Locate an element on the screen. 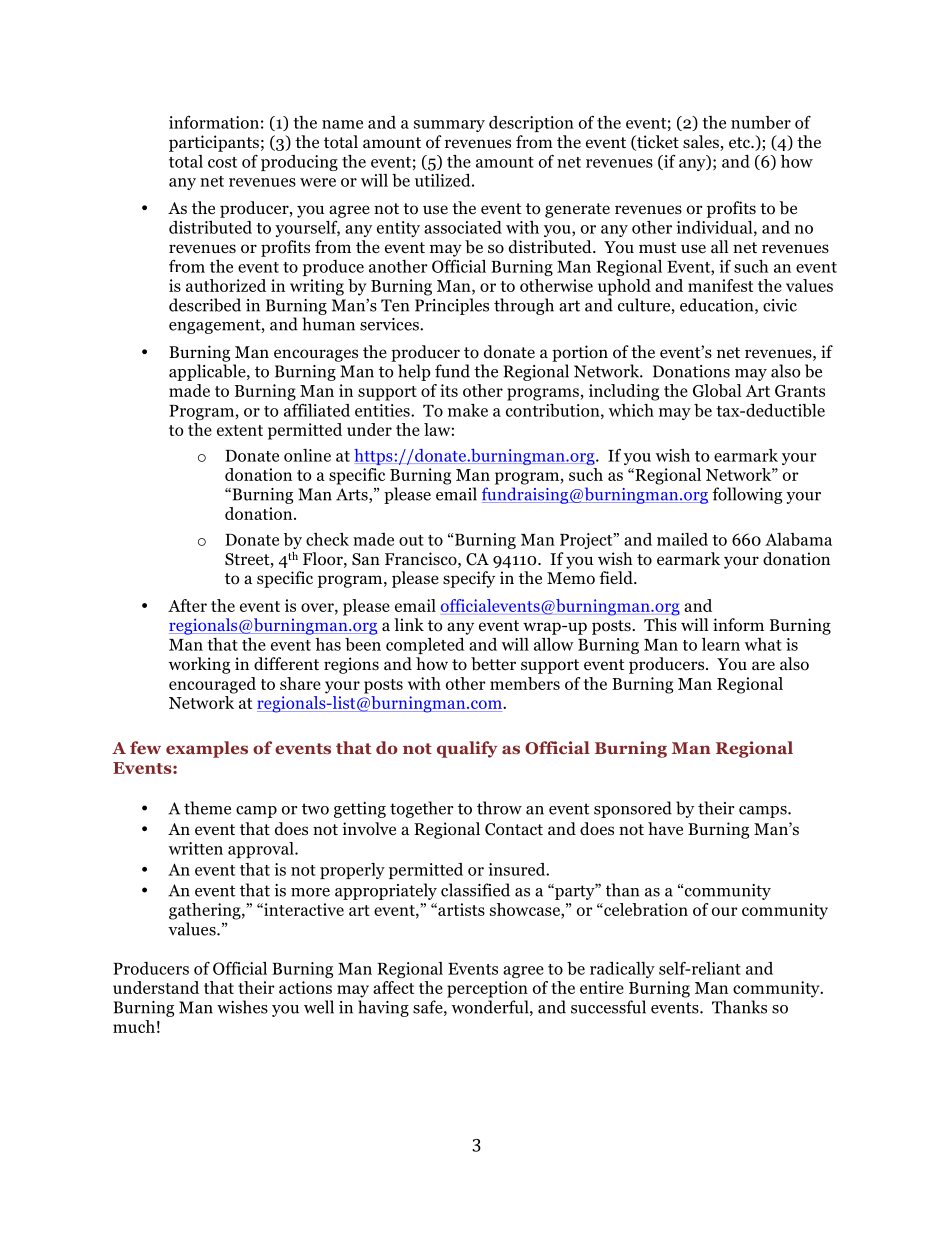 The height and width of the screenshot is (1233, 952). mailed is located at coordinates (682, 539).
